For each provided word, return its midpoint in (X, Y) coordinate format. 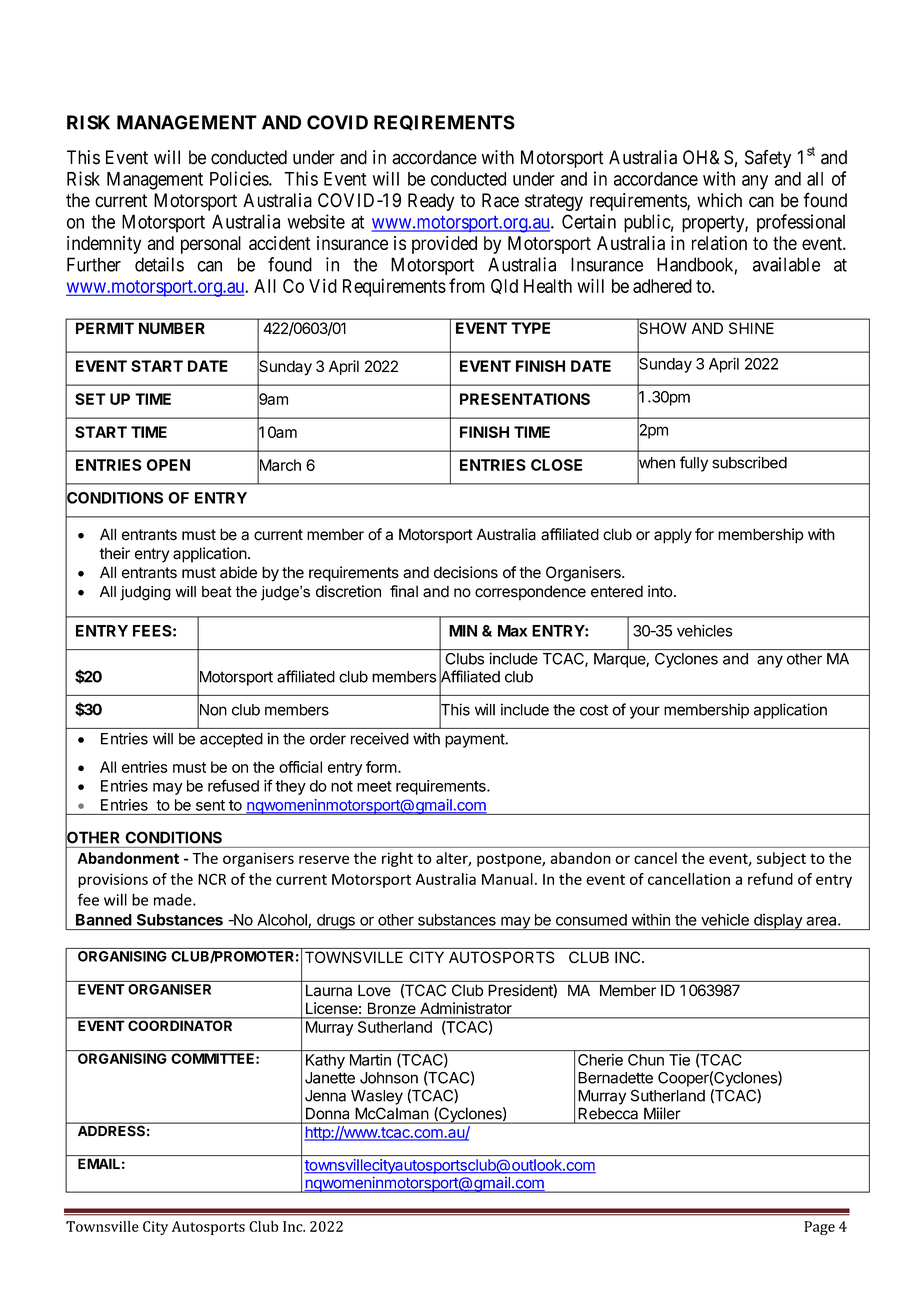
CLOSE (556, 465)
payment (475, 740)
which (719, 200)
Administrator (466, 1008)
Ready (431, 202)
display (778, 922)
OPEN (168, 465)
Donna (327, 1113)
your (645, 712)
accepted (231, 740)
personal (211, 245)
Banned (104, 920)
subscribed (749, 462)
